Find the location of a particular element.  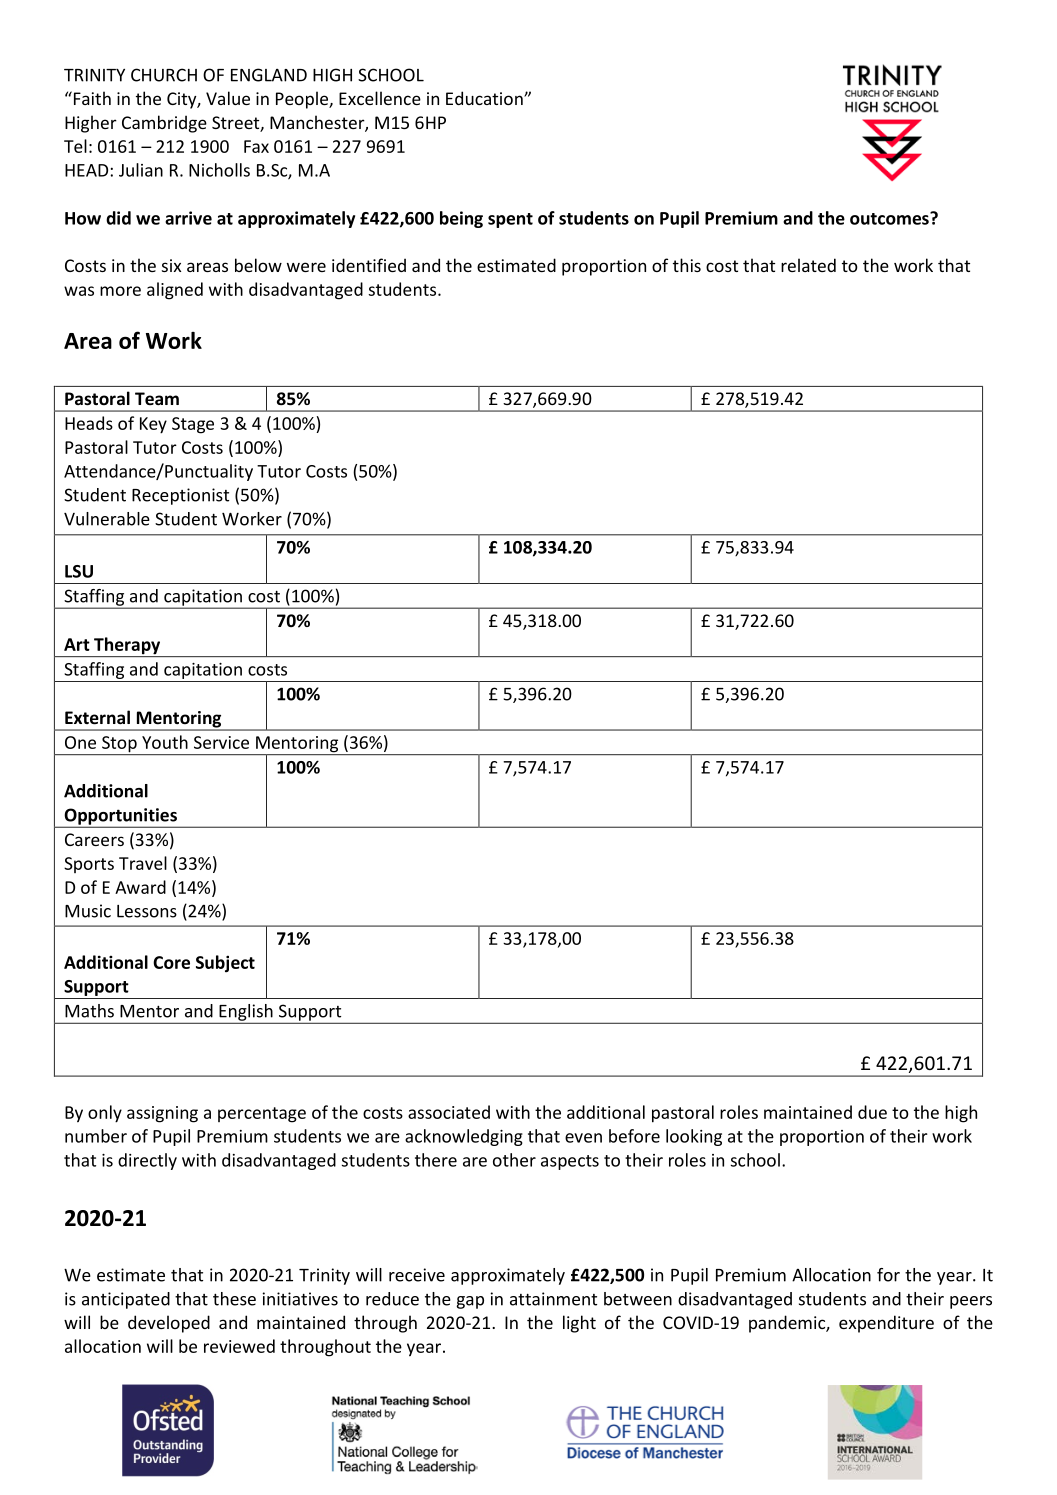

due is located at coordinates (872, 1112).
